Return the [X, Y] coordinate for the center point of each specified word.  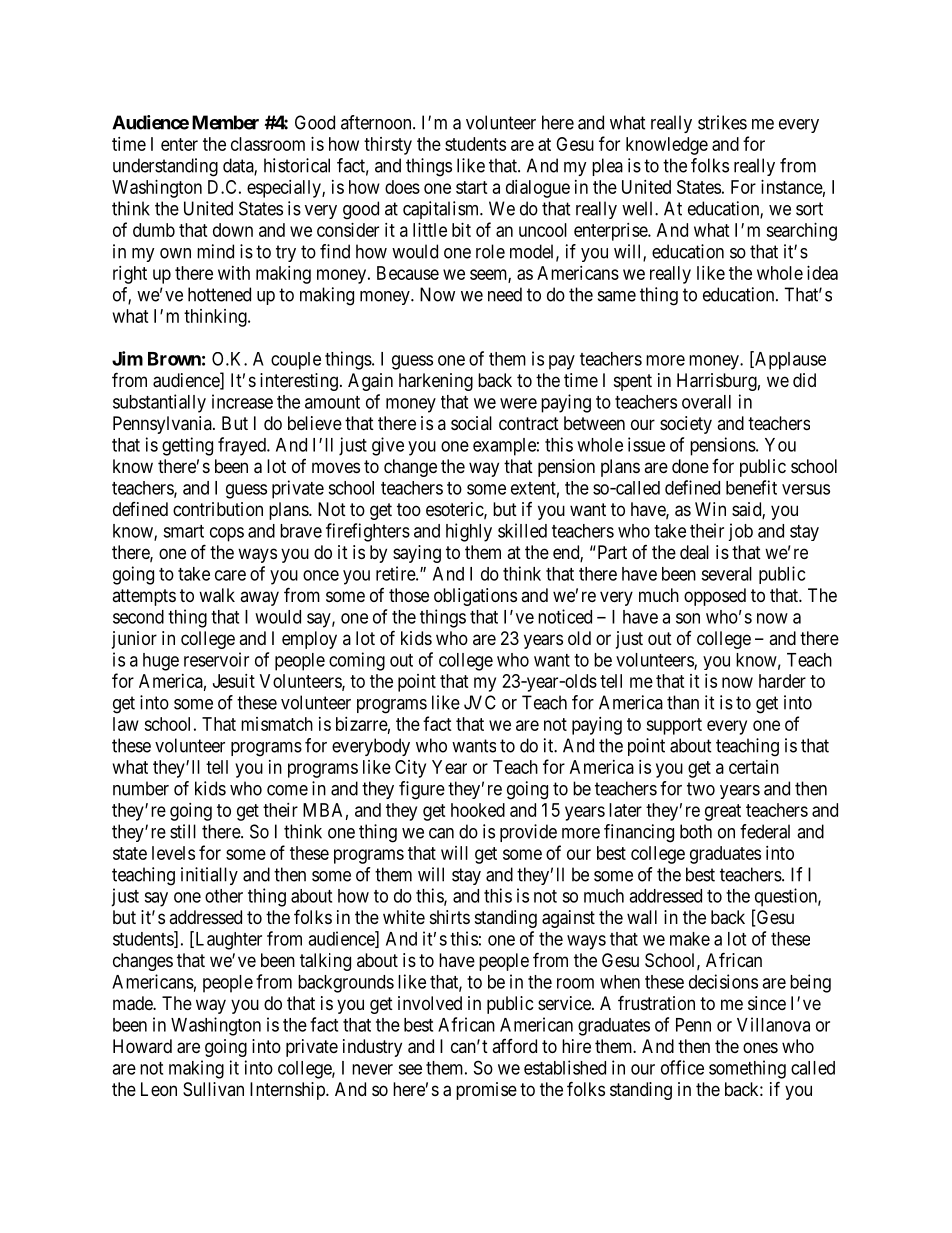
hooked [478, 810]
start [472, 187]
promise [486, 1091]
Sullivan [213, 1089]
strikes [722, 122]
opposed [715, 597]
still [183, 831]
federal [765, 831]
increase [242, 401]
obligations [475, 597]
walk [217, 595]
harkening [436, 382]
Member [225, 122]
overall [706, 402]
